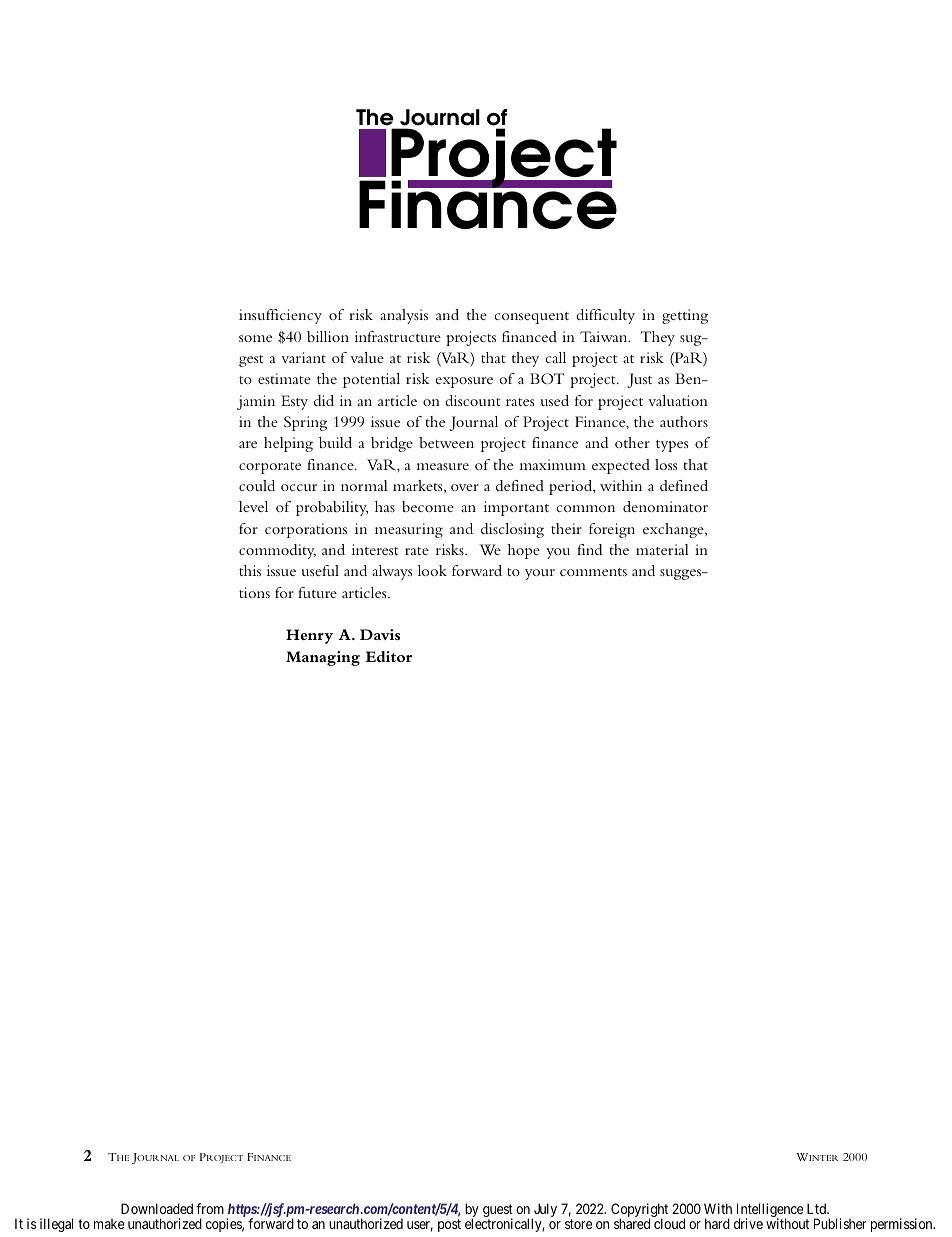 This document has width=952, height=1237. What do you see at coordinates (685, 316) in the document?
I see `getting` at bounding box center [685, 316].
